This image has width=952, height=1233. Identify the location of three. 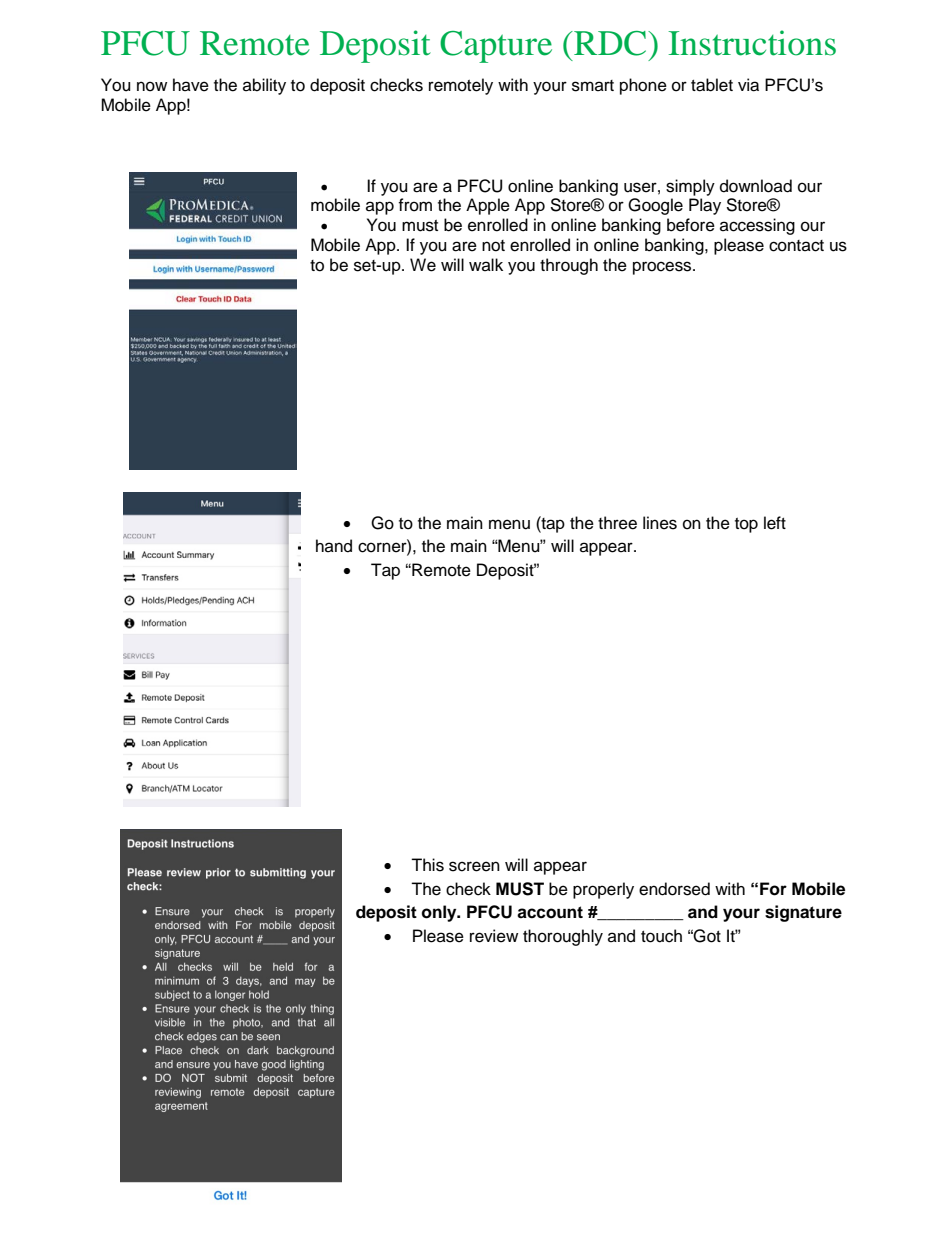
(617, 523).
